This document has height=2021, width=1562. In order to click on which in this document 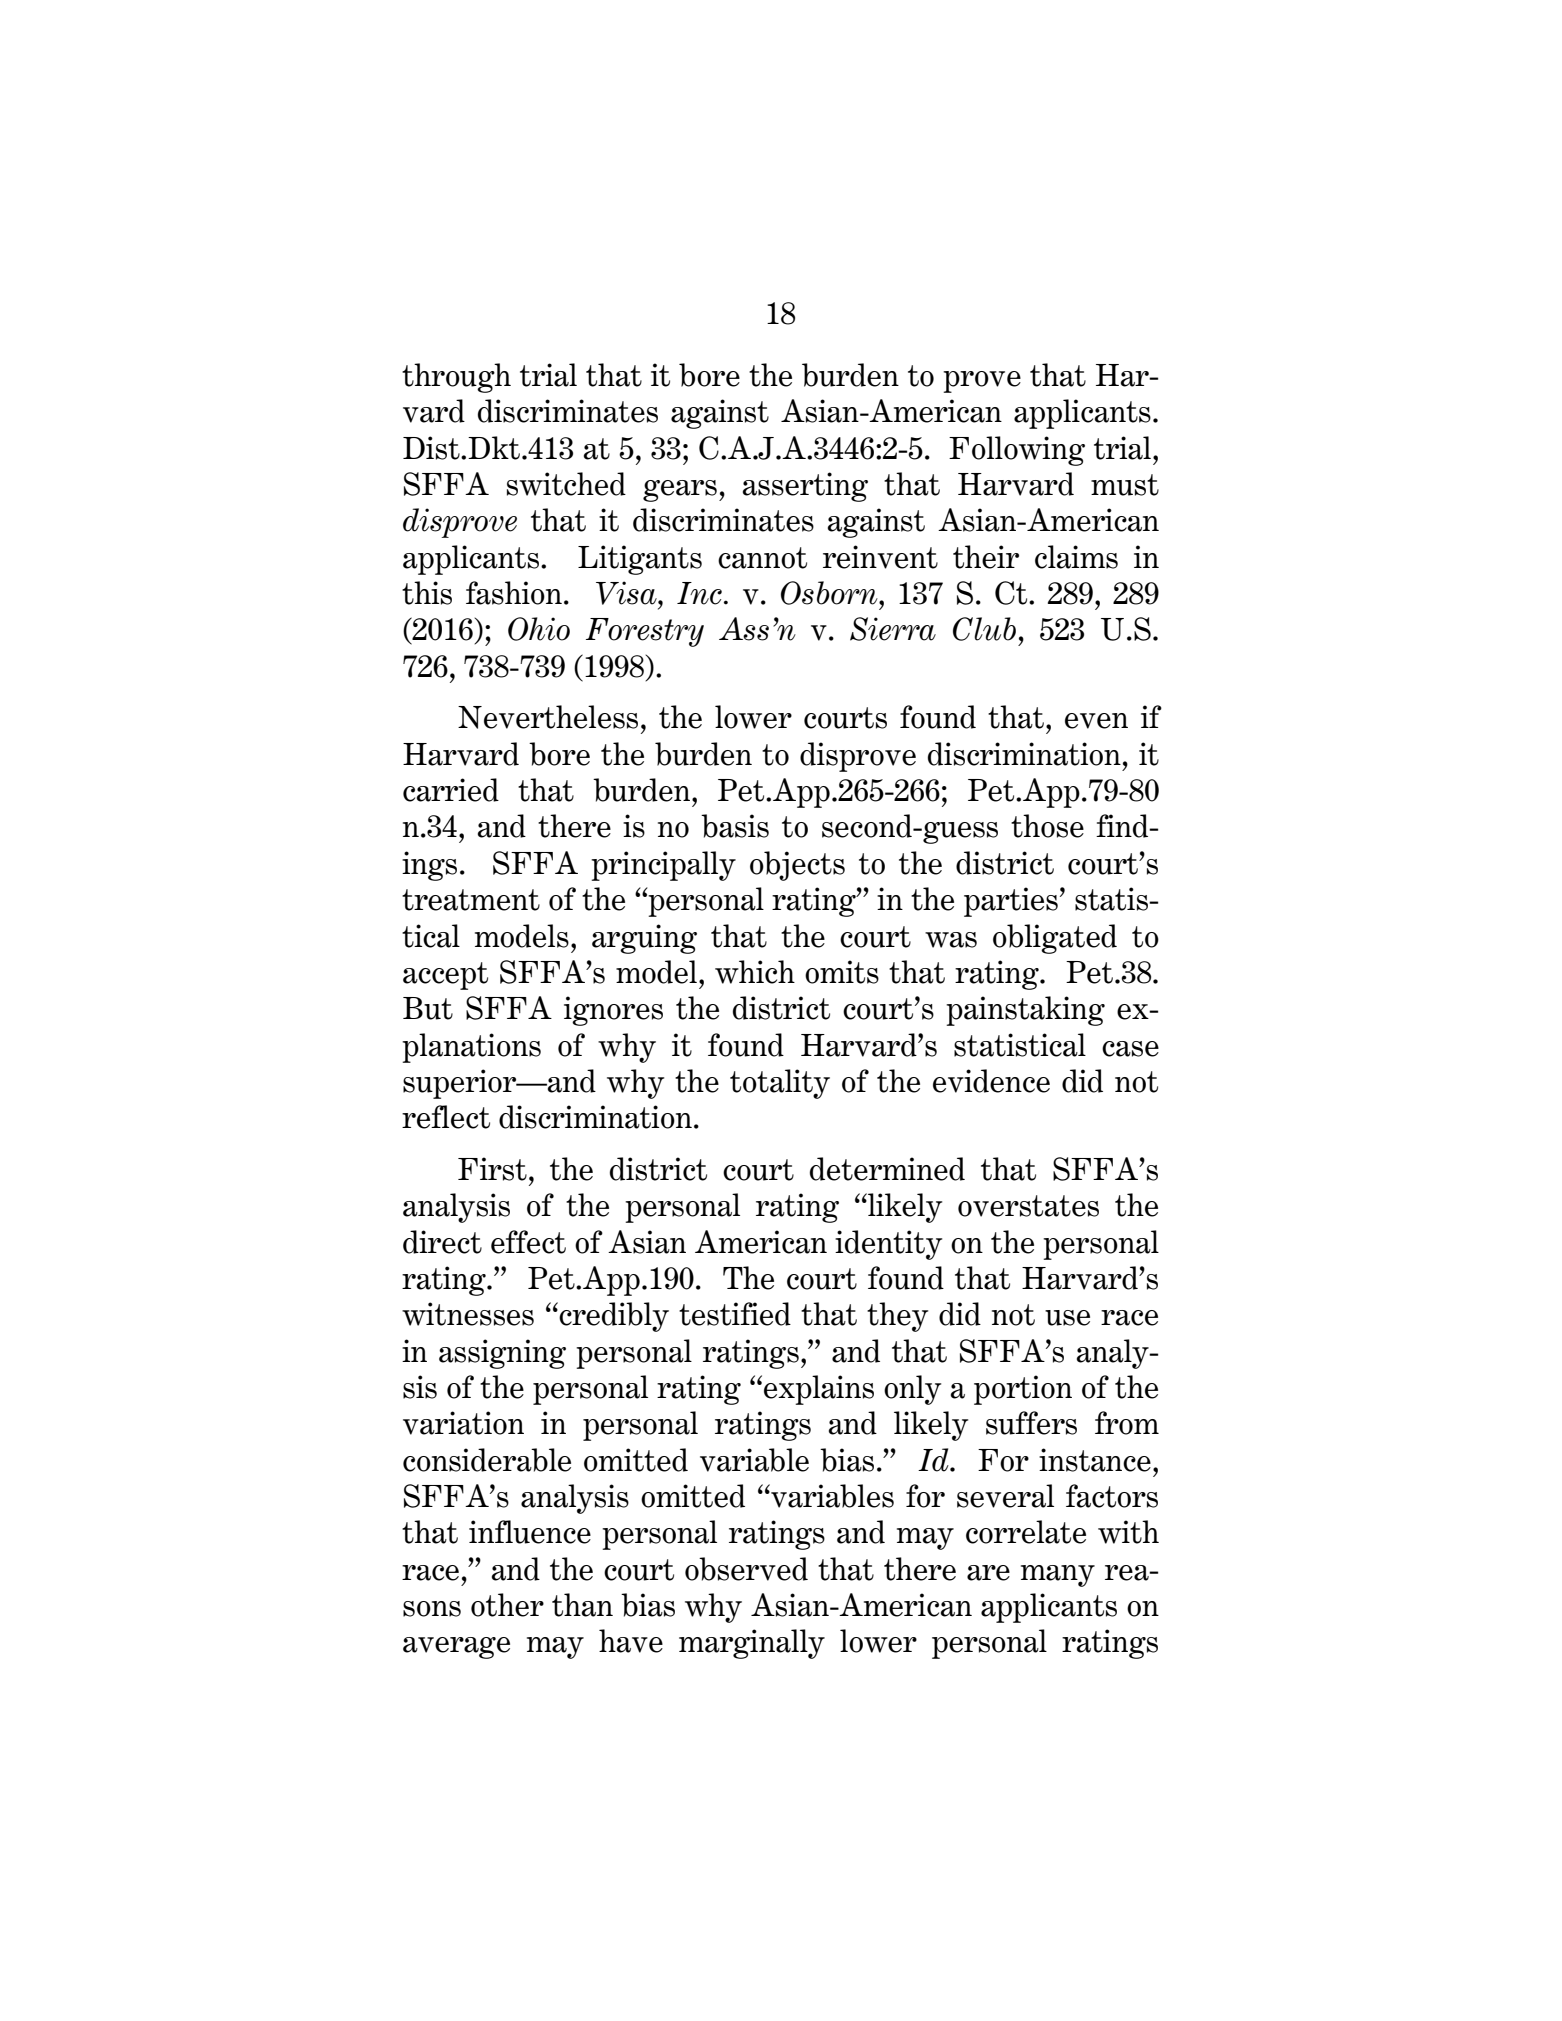, I will do `click(755, 972)`.
